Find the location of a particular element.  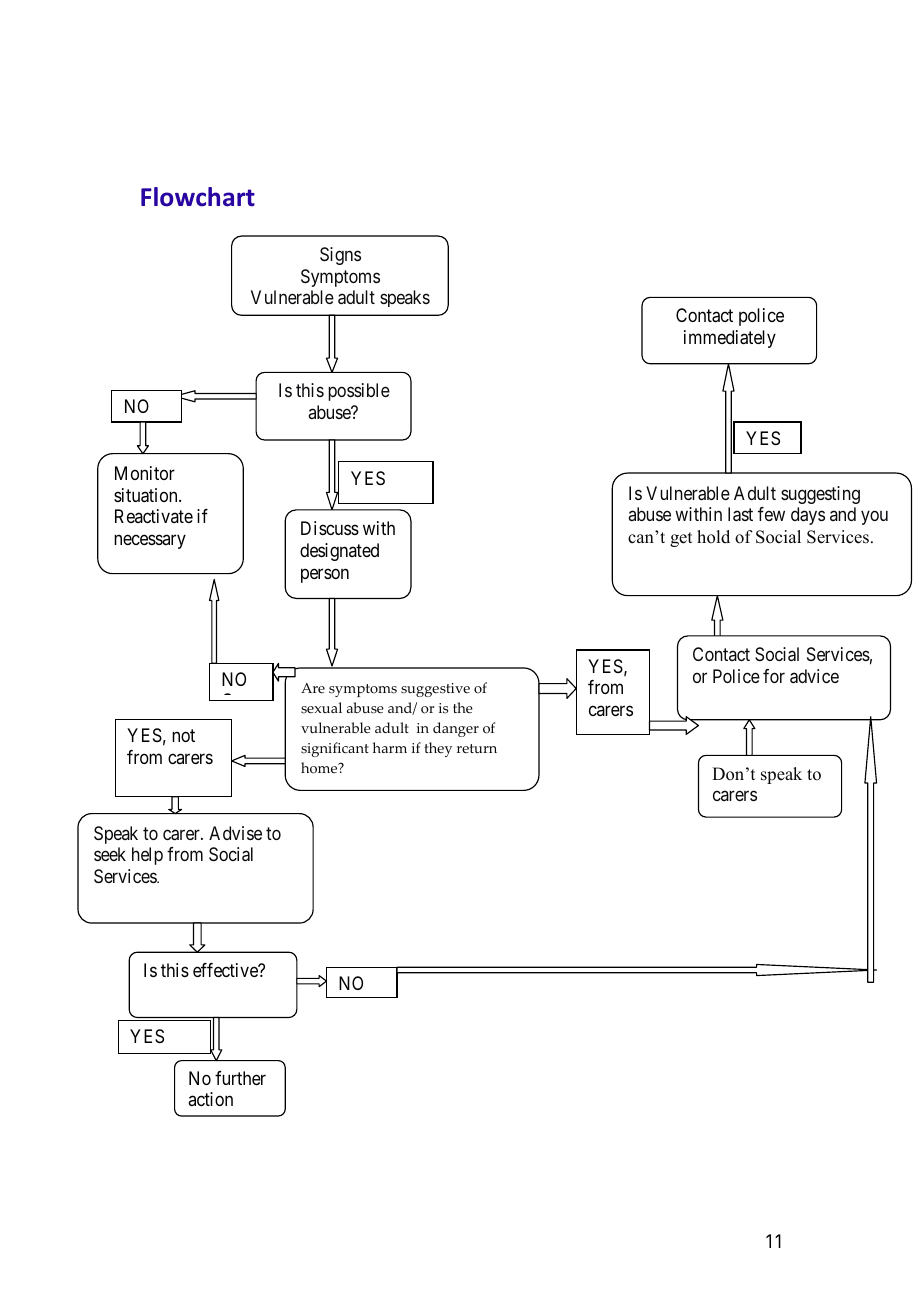

suggestive is located at coordinates (435, 690).
